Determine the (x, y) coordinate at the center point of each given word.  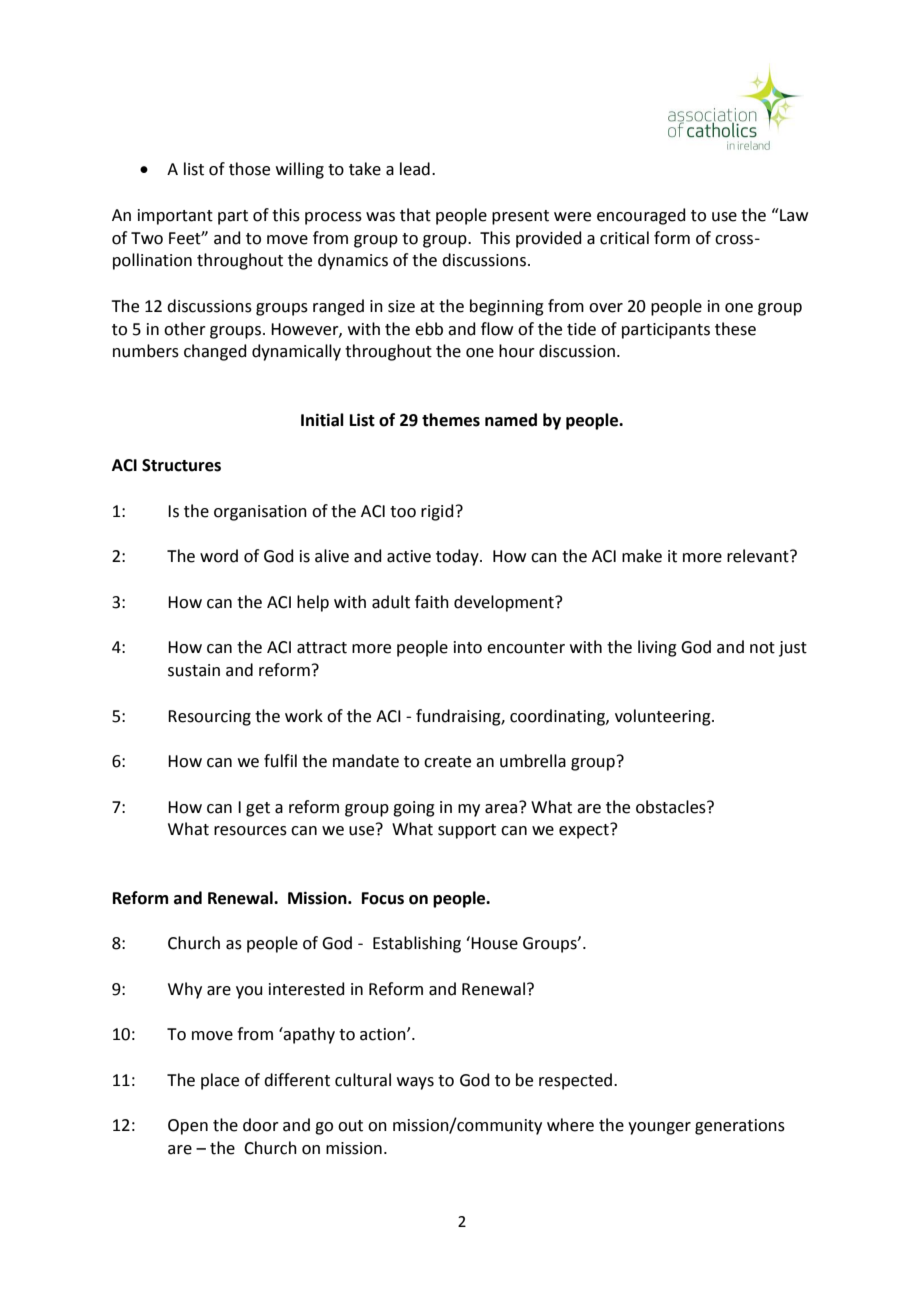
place (220, 1081)
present (520, 217)
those (249, 169)
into (468, 647)
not (762, 648)
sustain (194, 670)
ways (415, 1083)
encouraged (641, 216)
